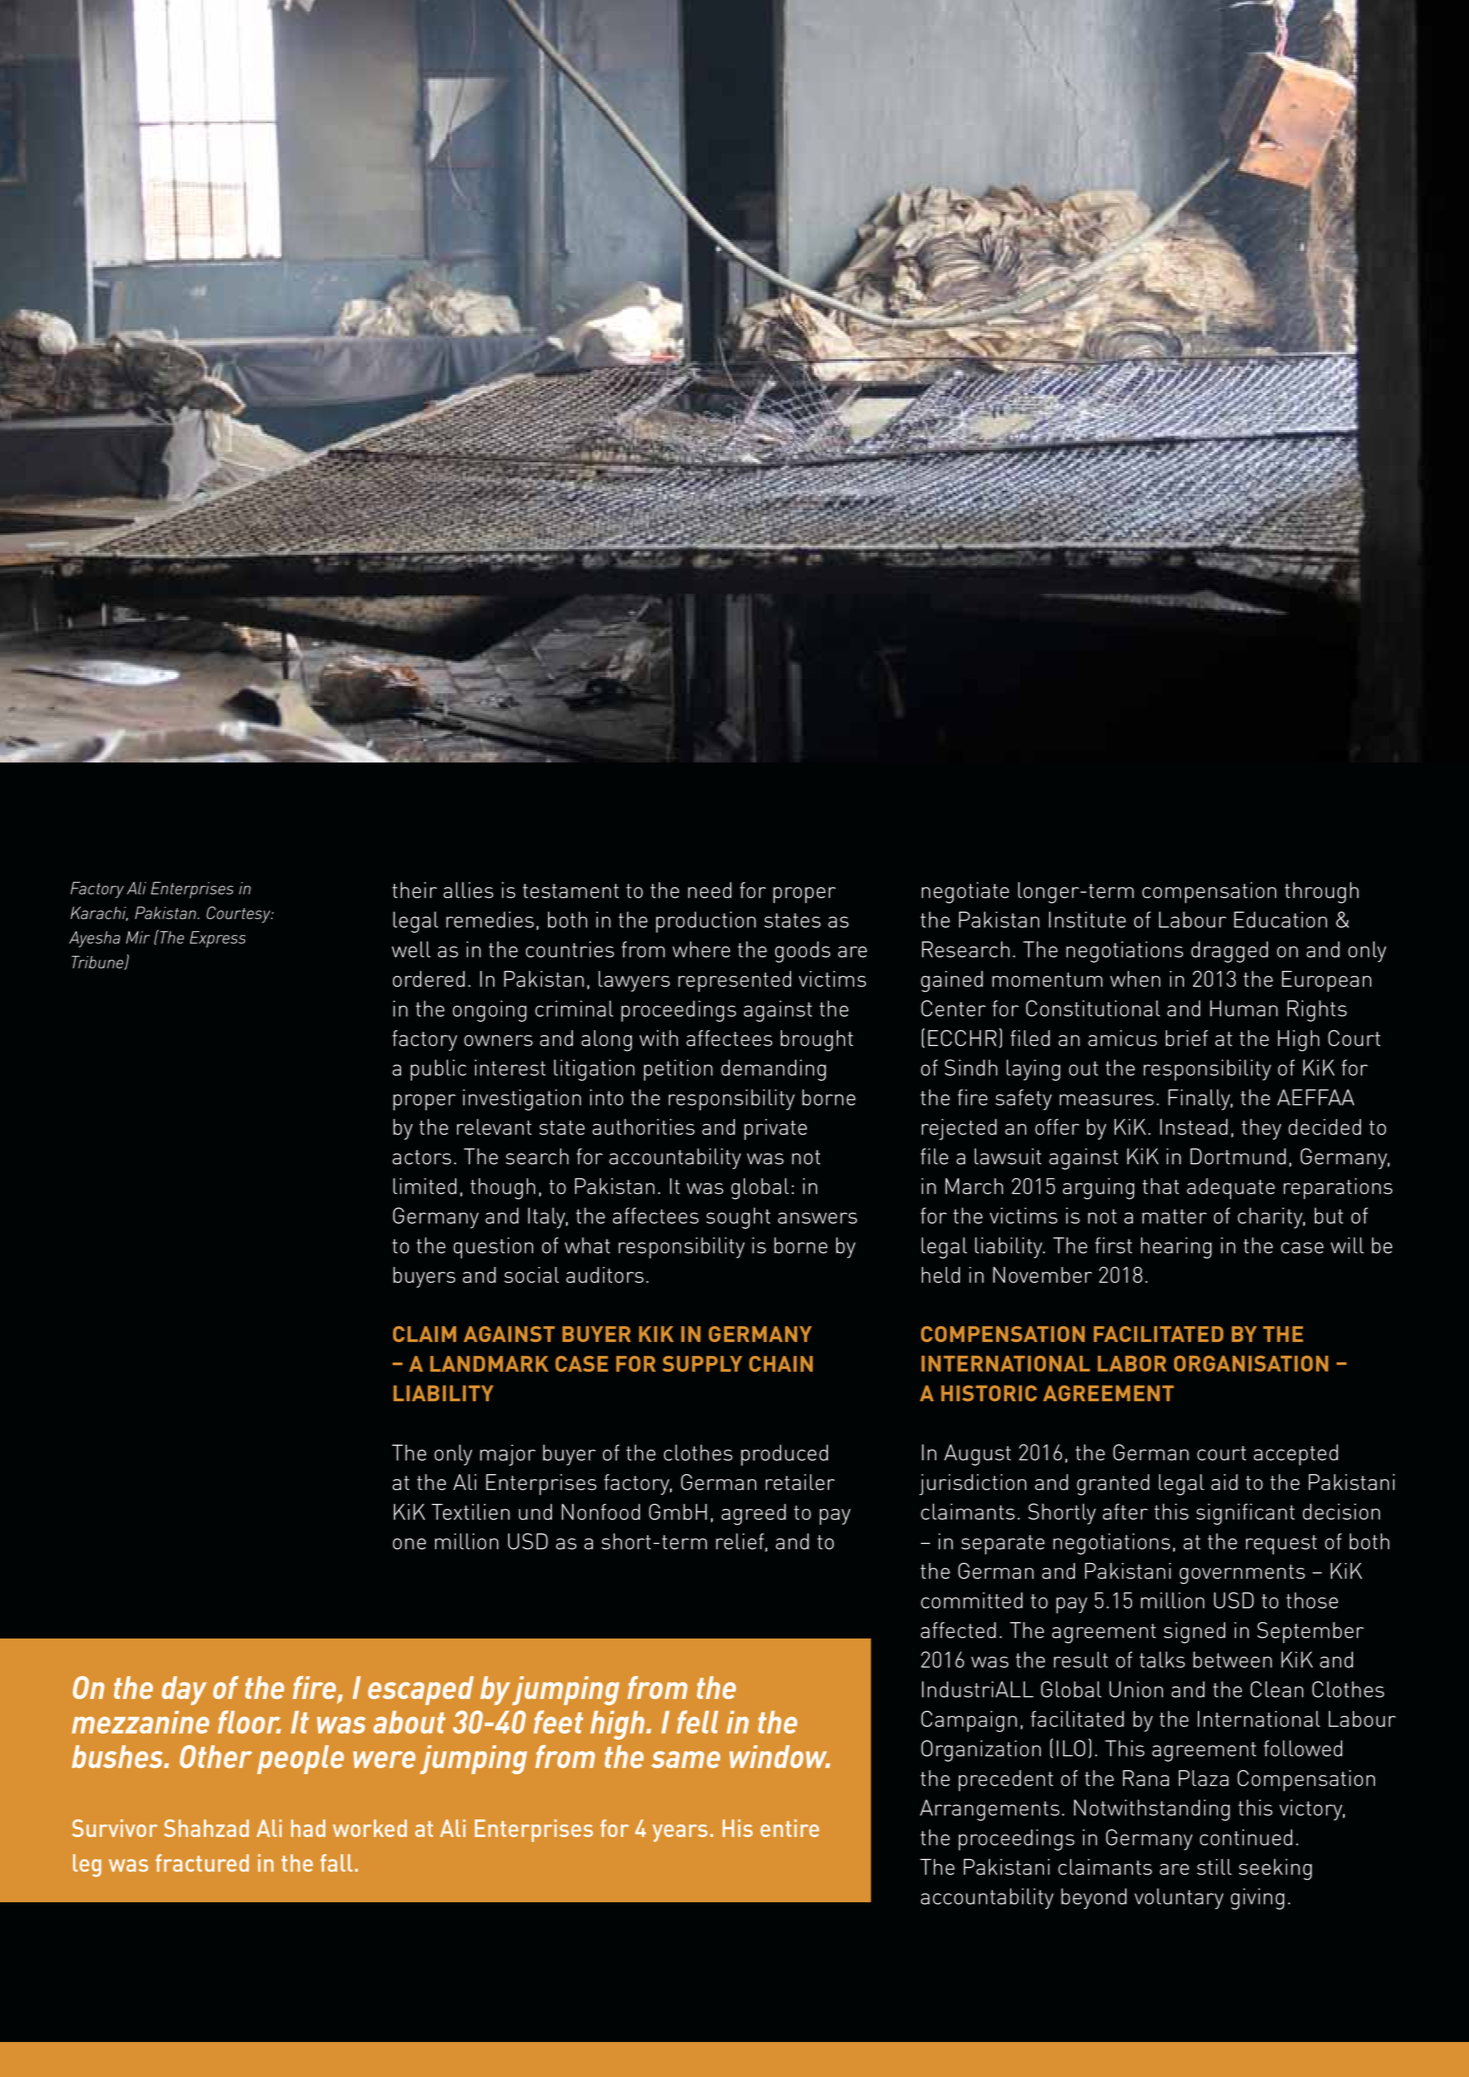  I want to click on sought, so click(738, 1218).
